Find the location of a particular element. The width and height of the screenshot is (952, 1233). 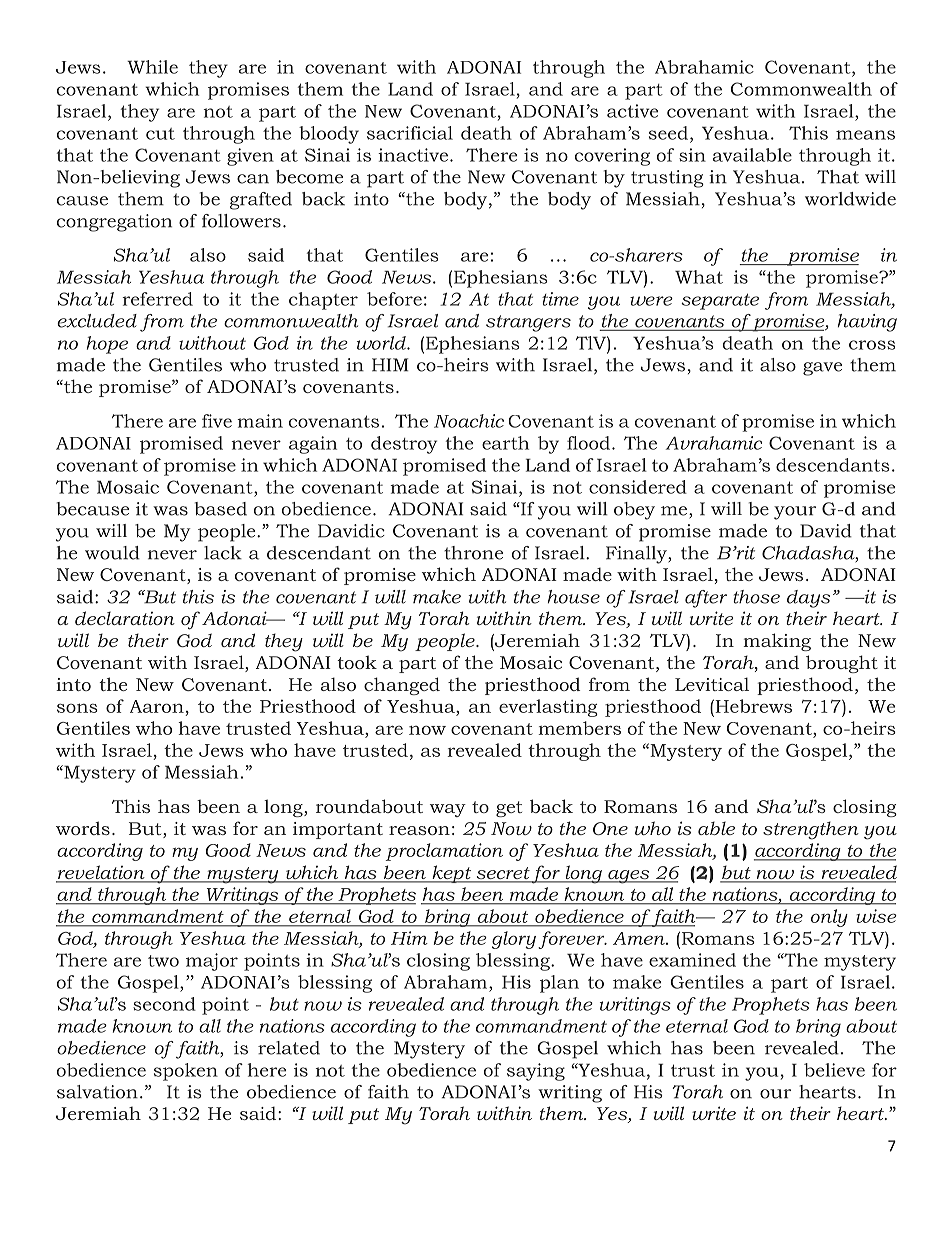

means is located at coordinates (865, 135).
